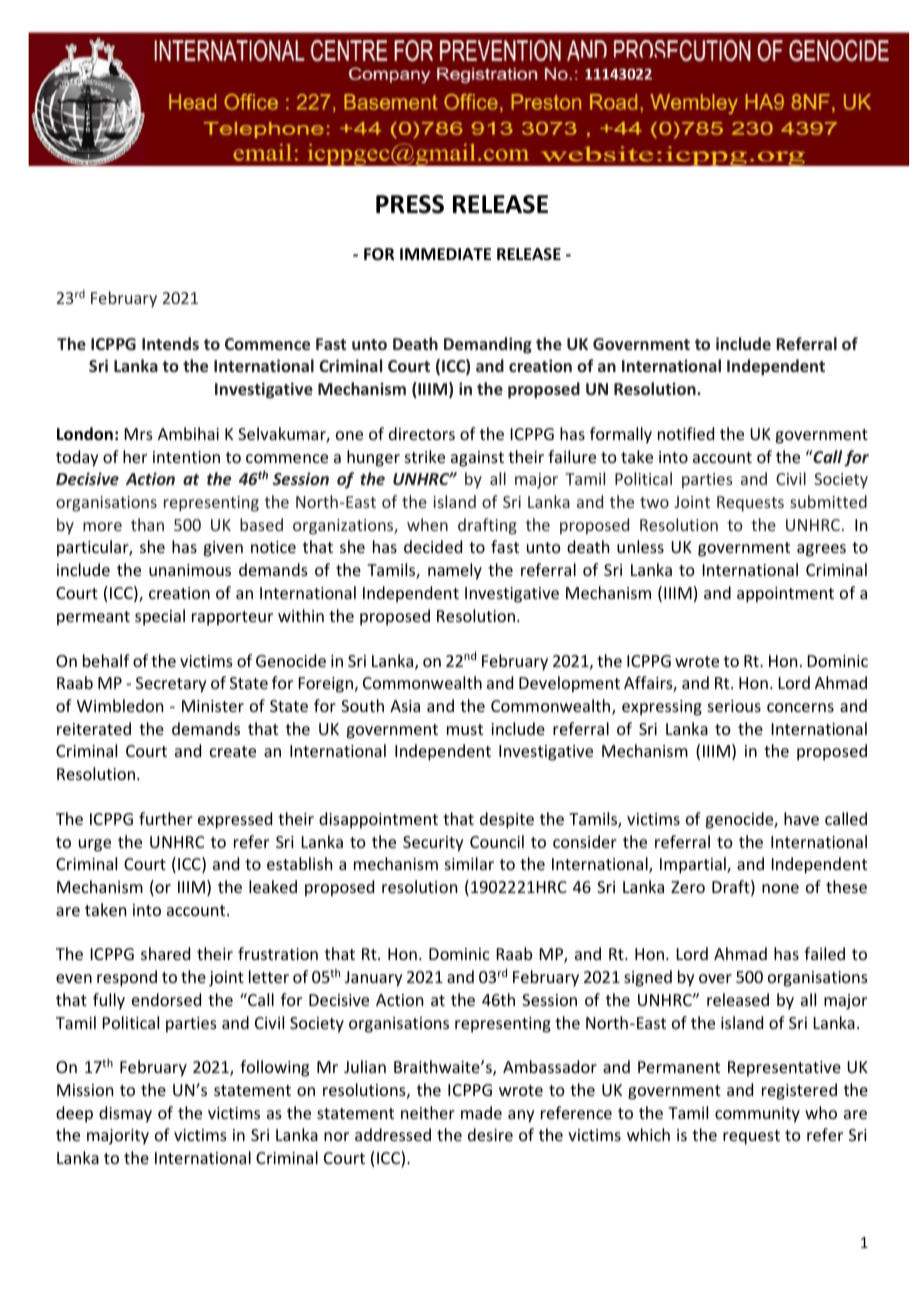 The width and height of the page is (924, 1308). Describe the element at coordinates (186, 457) in the page. I see `intention` at that location.
